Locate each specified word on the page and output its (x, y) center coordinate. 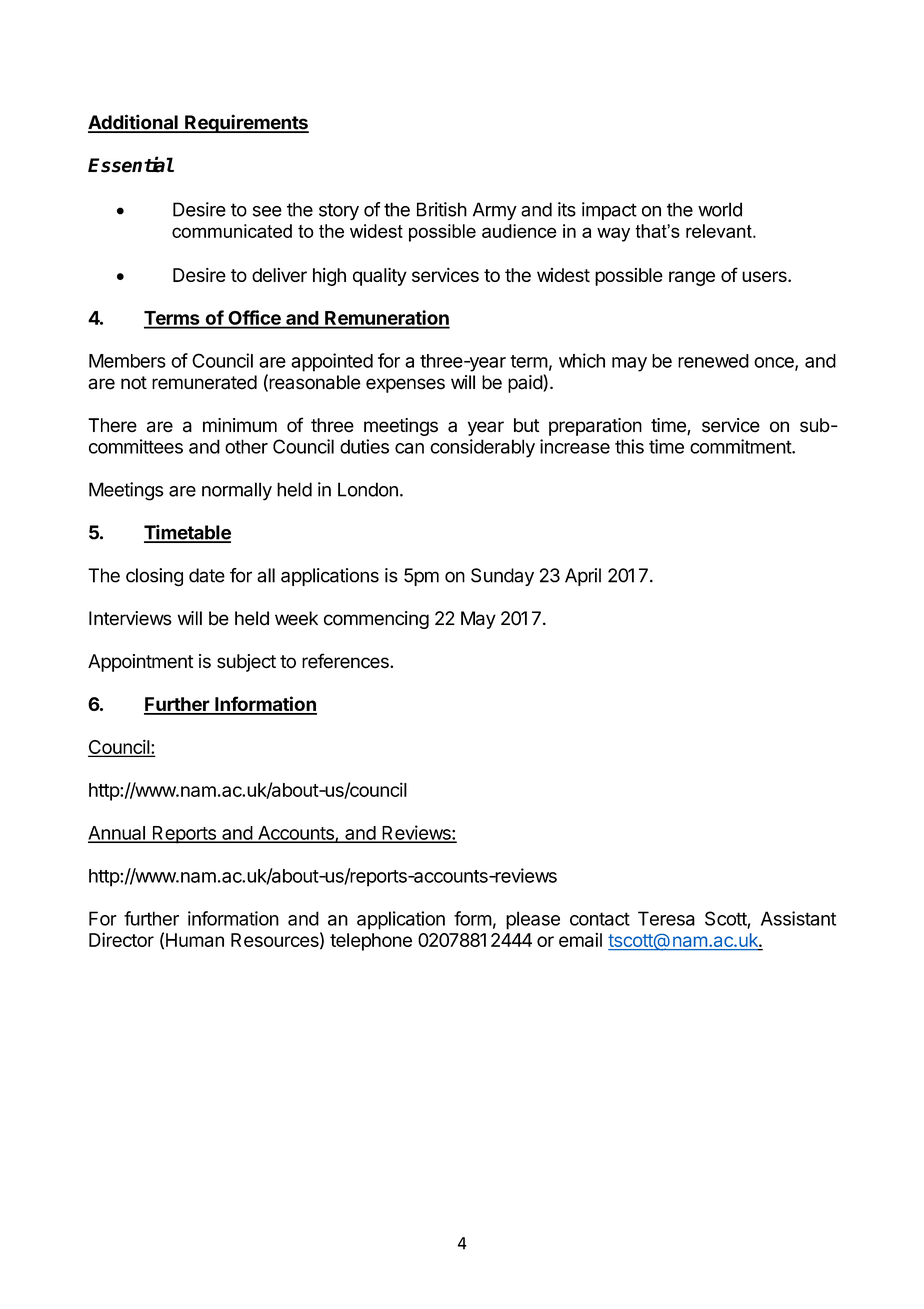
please (533, 920)
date (207, 575)
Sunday (502, 577)
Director (121, 939)
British (442, 209)
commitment (741, 446)
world (720, 209)
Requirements (246, 123)
